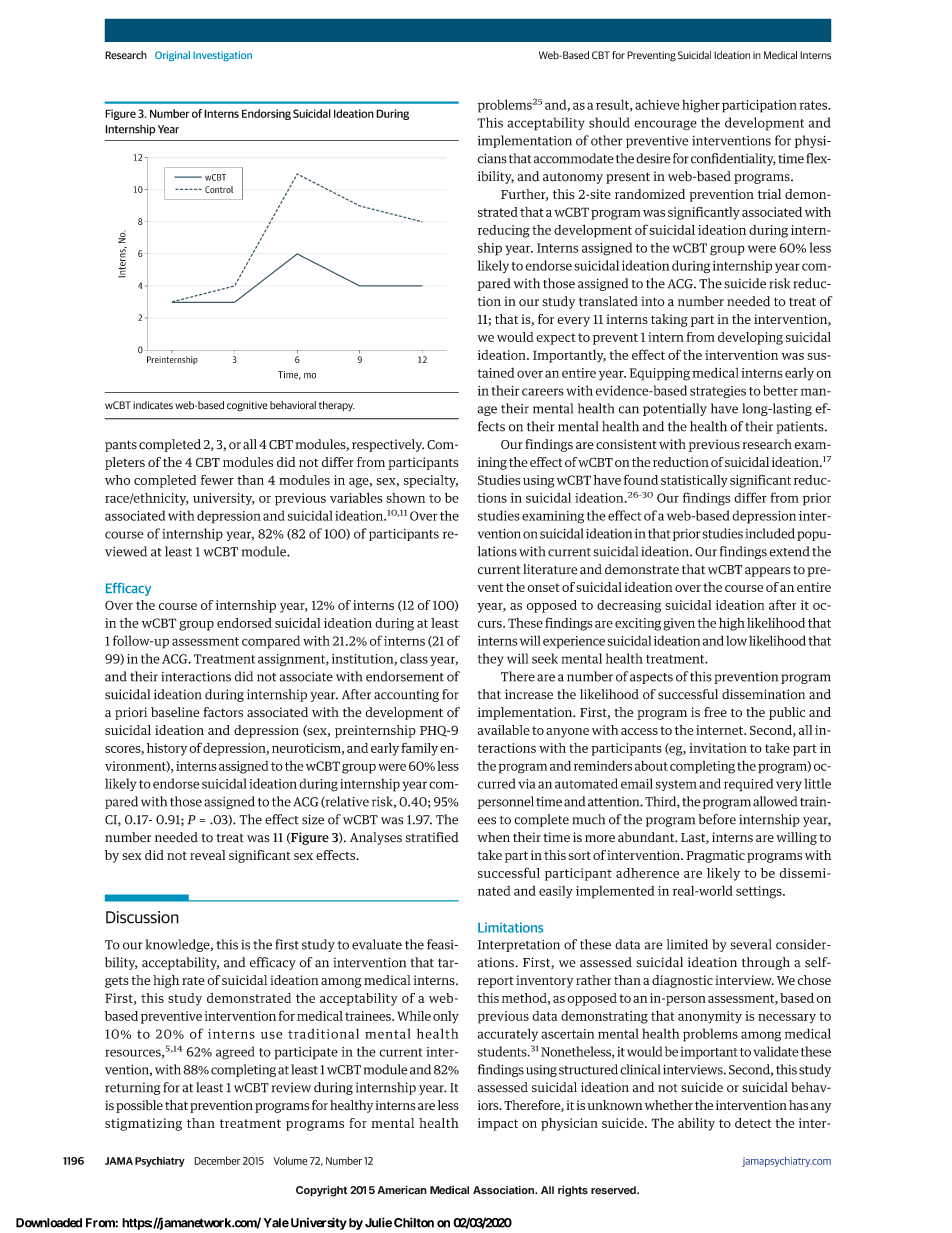 The image size is (952, 1233). Describe the element at coordinates (378, 1222) in the screenshot. I see `Julie` at that location.
